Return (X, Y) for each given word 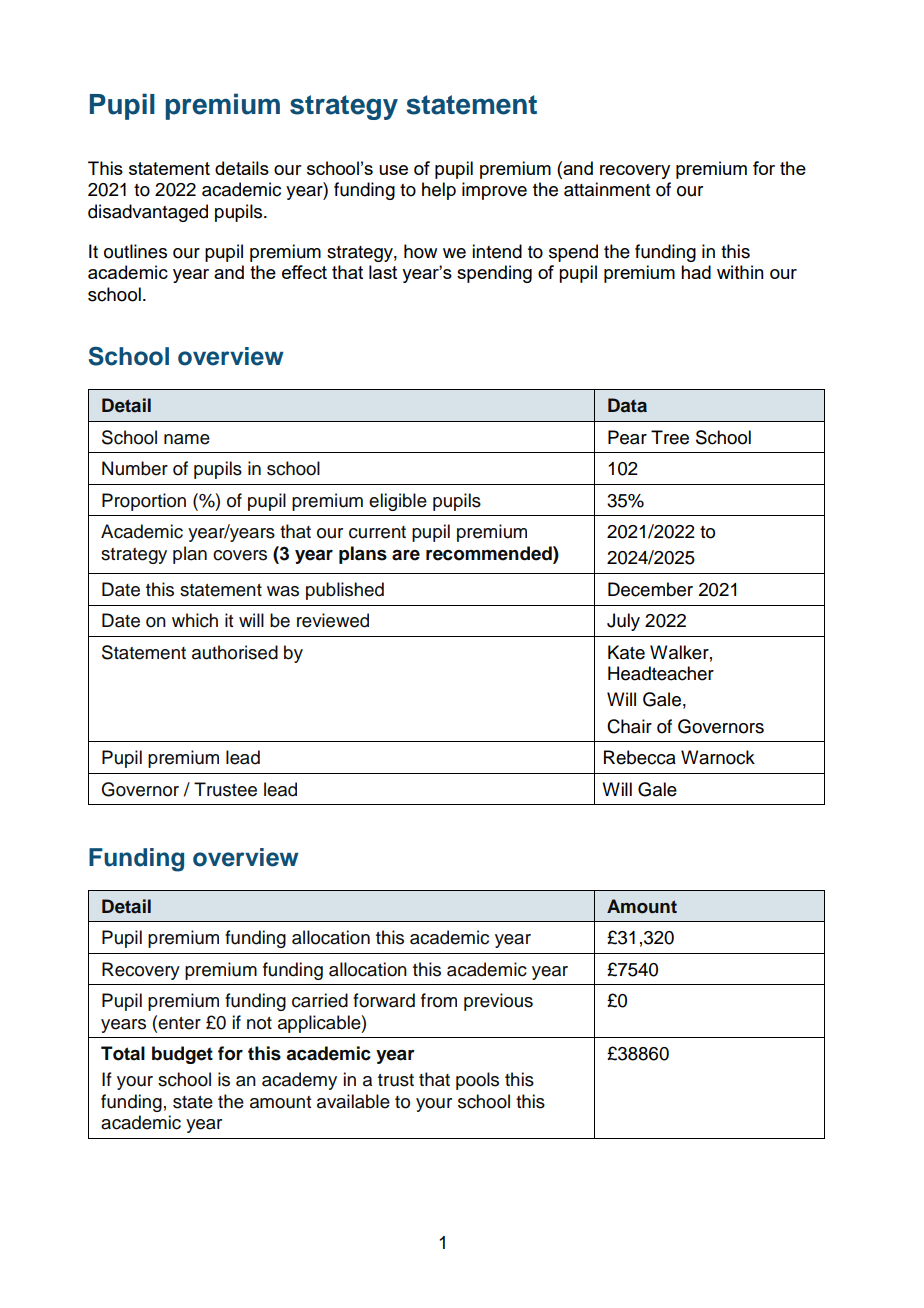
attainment (607, 189)
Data (627, 405)
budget (182, 1055)
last (383, 272)
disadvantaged (148, 213)
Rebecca (640, 757)
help (439, 191)
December (650, 589)
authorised (235, 652)
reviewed (333, 620)
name (187, 439)
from (439, 1000)
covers (240, 555)
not (259, 1023)
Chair (629, 726)
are (406, 555)
